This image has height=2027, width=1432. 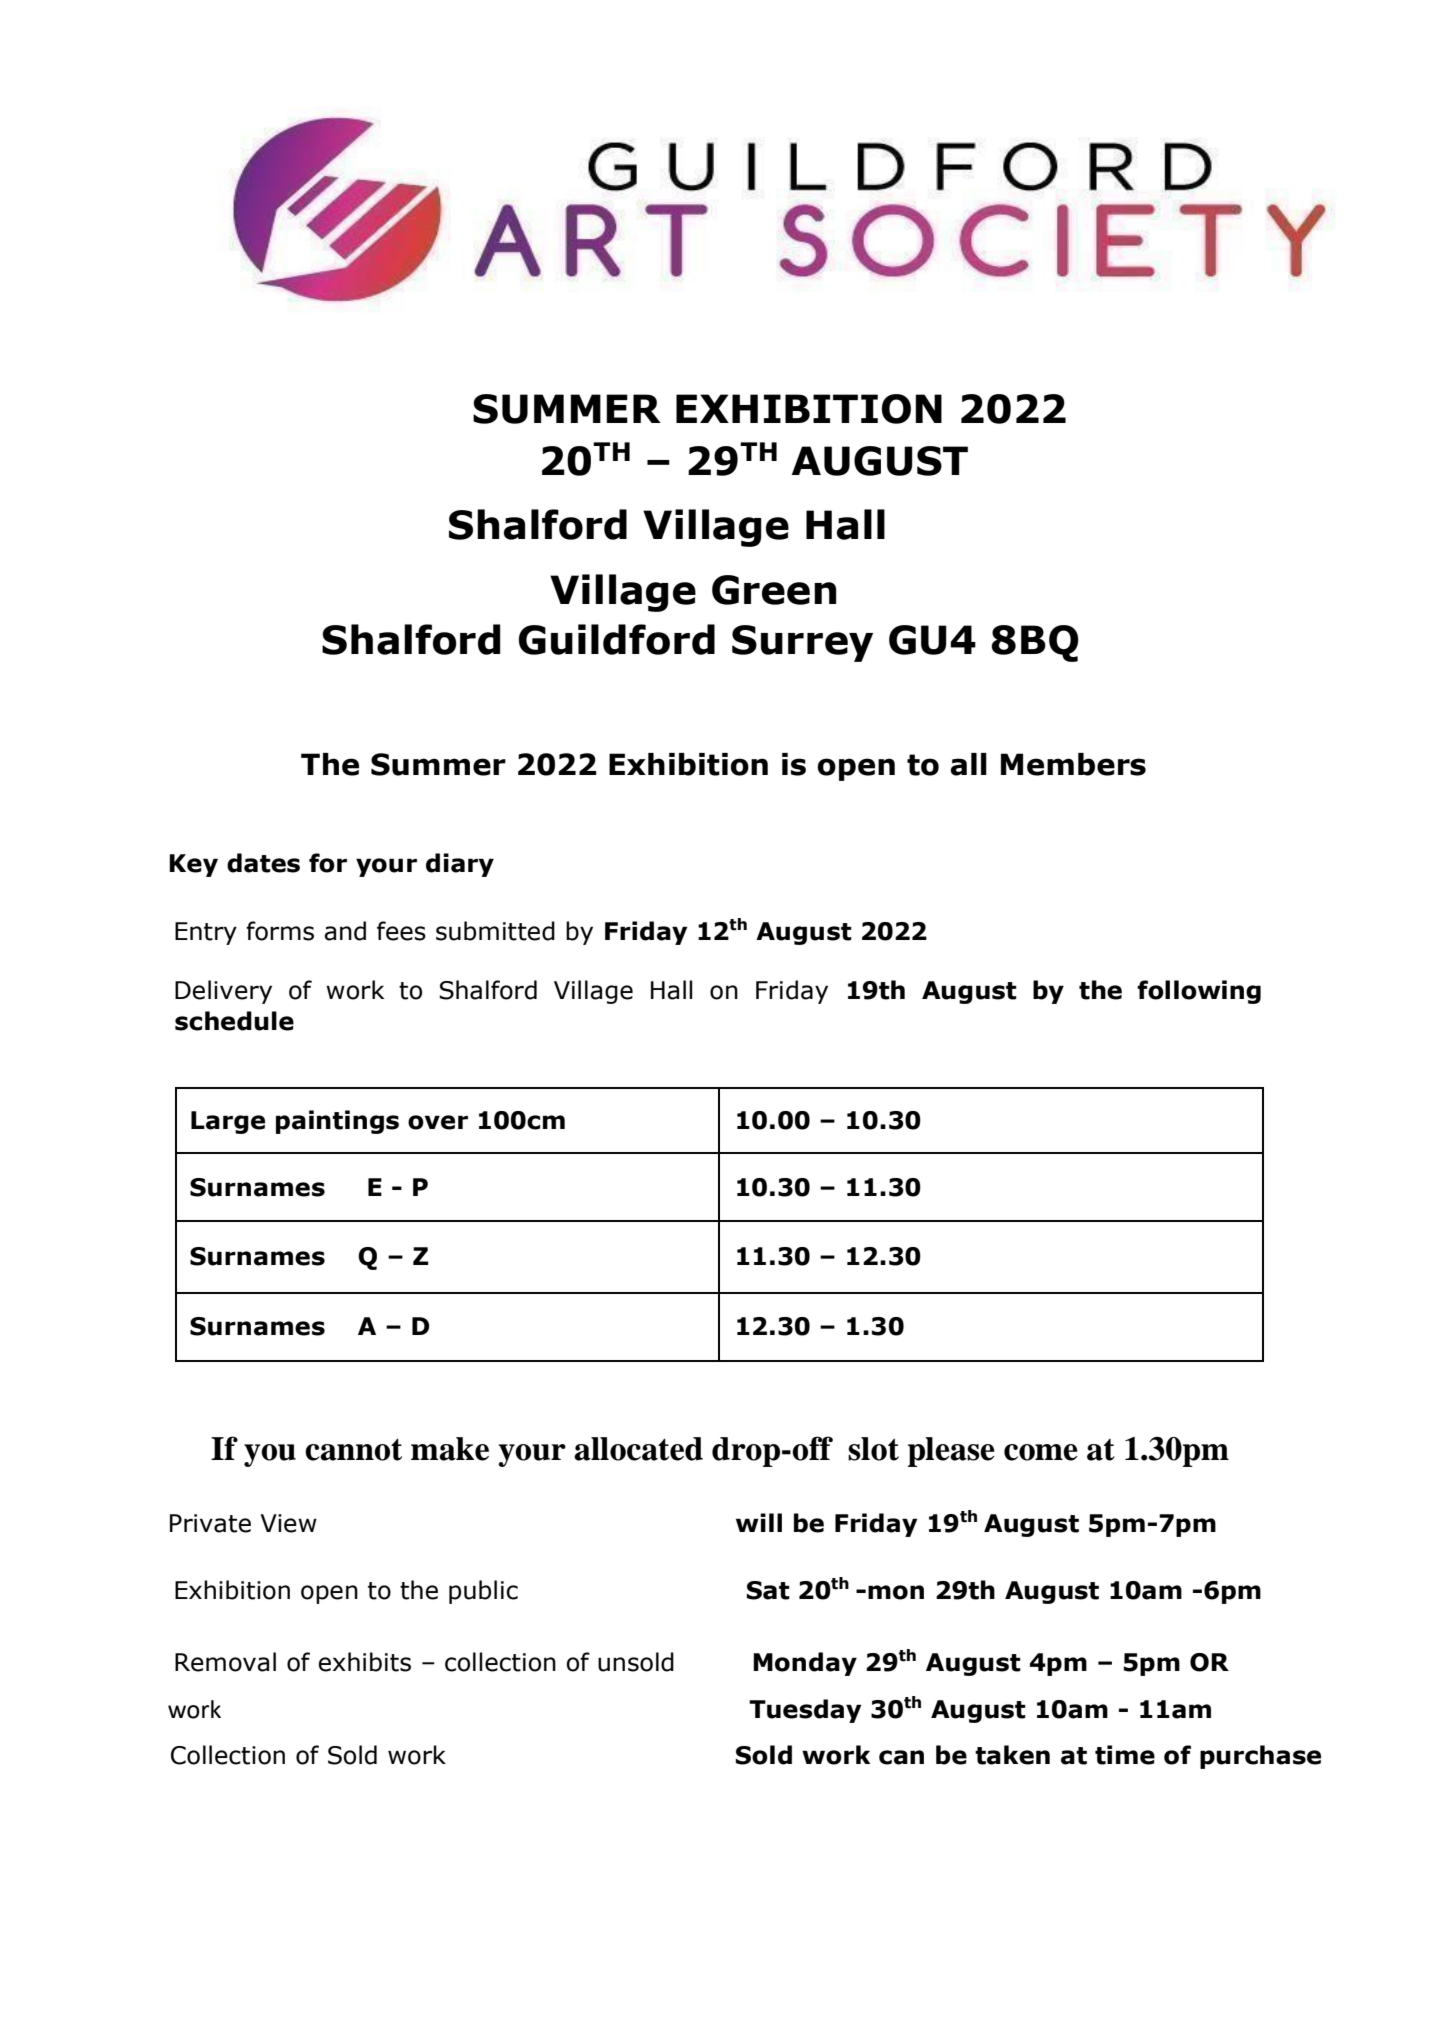 What do you see at coordinates (438, 1122) in the image?
I see `over` at bounding box center [438, 1122].
